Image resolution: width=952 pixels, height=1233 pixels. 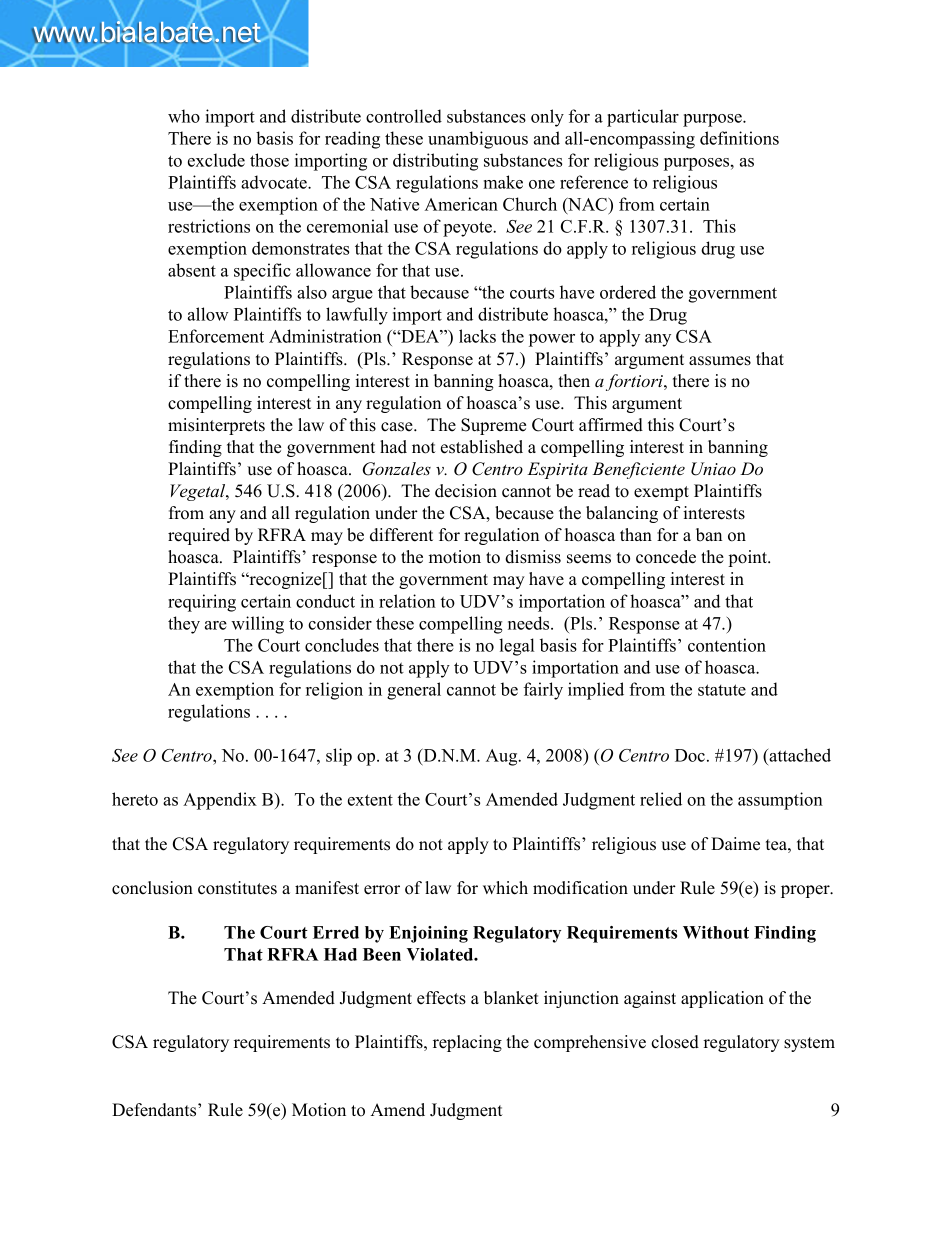 What do you see at coordinates (155, 1110) in the screenshot?
I see `Defendants` at bounding box center [155, 1110].
